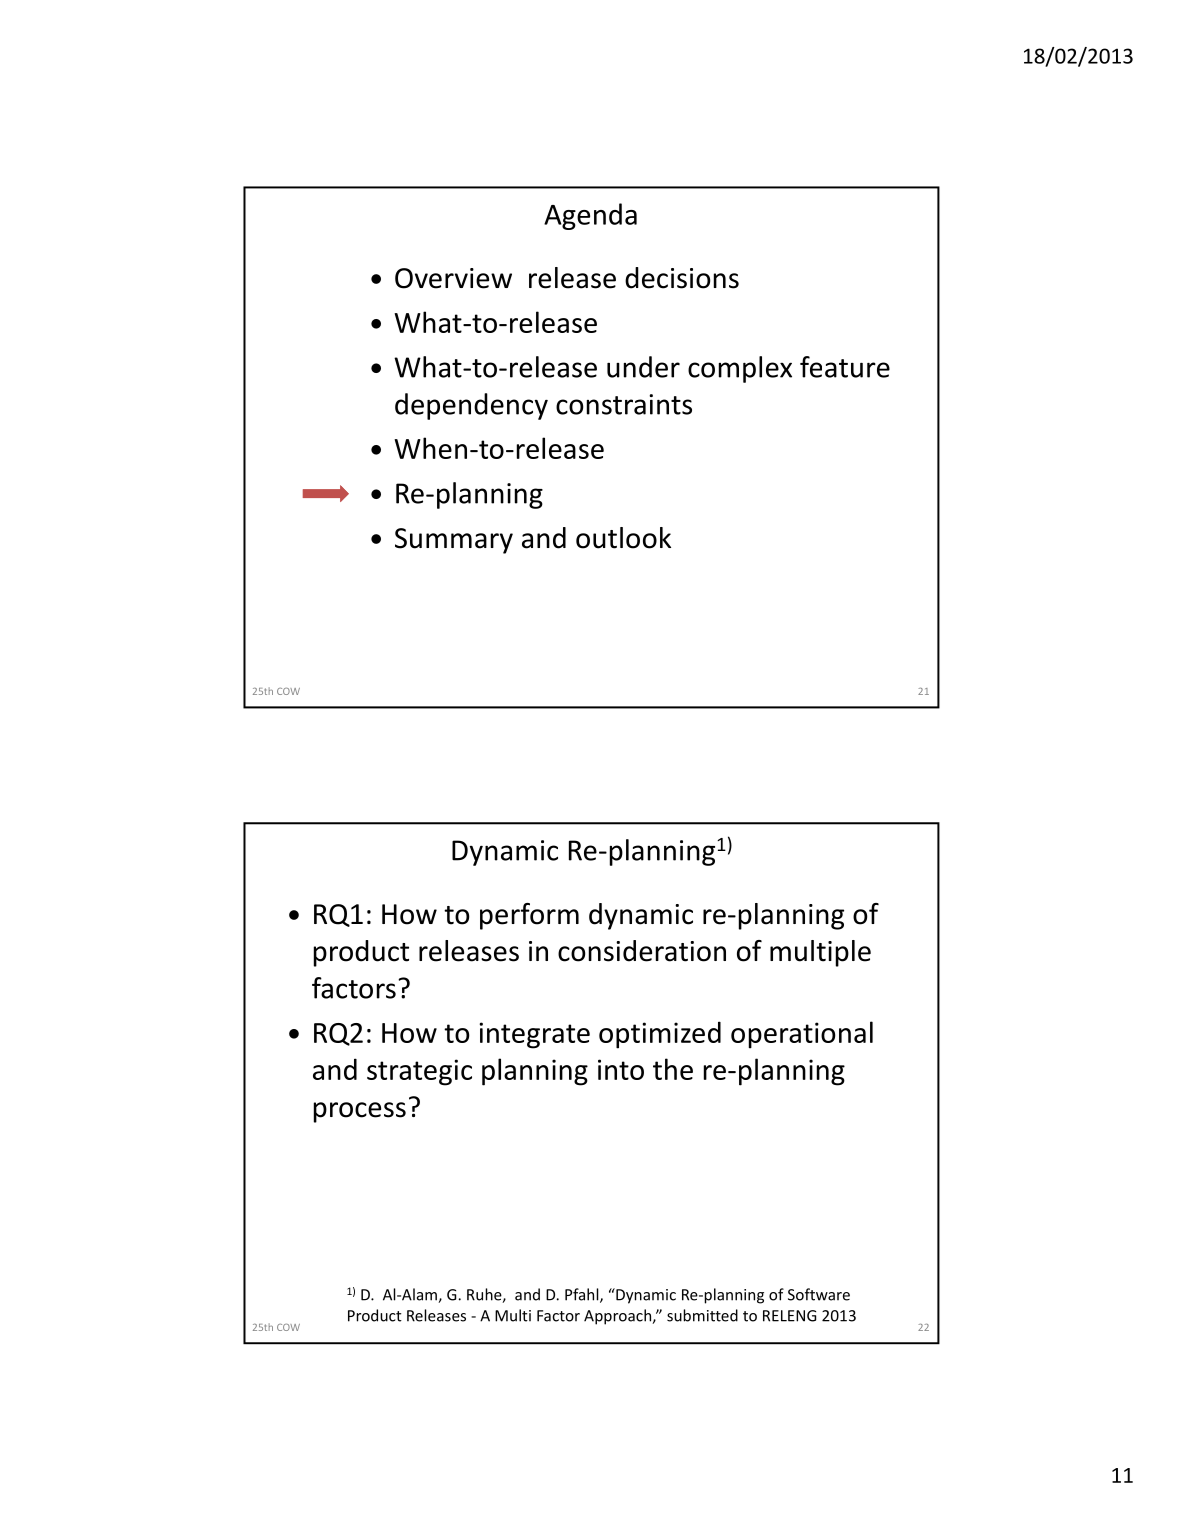 This image has width=1183, height=1531. Describe the element at coordinates (845, 367) in the image. I see `feature` at that location.
